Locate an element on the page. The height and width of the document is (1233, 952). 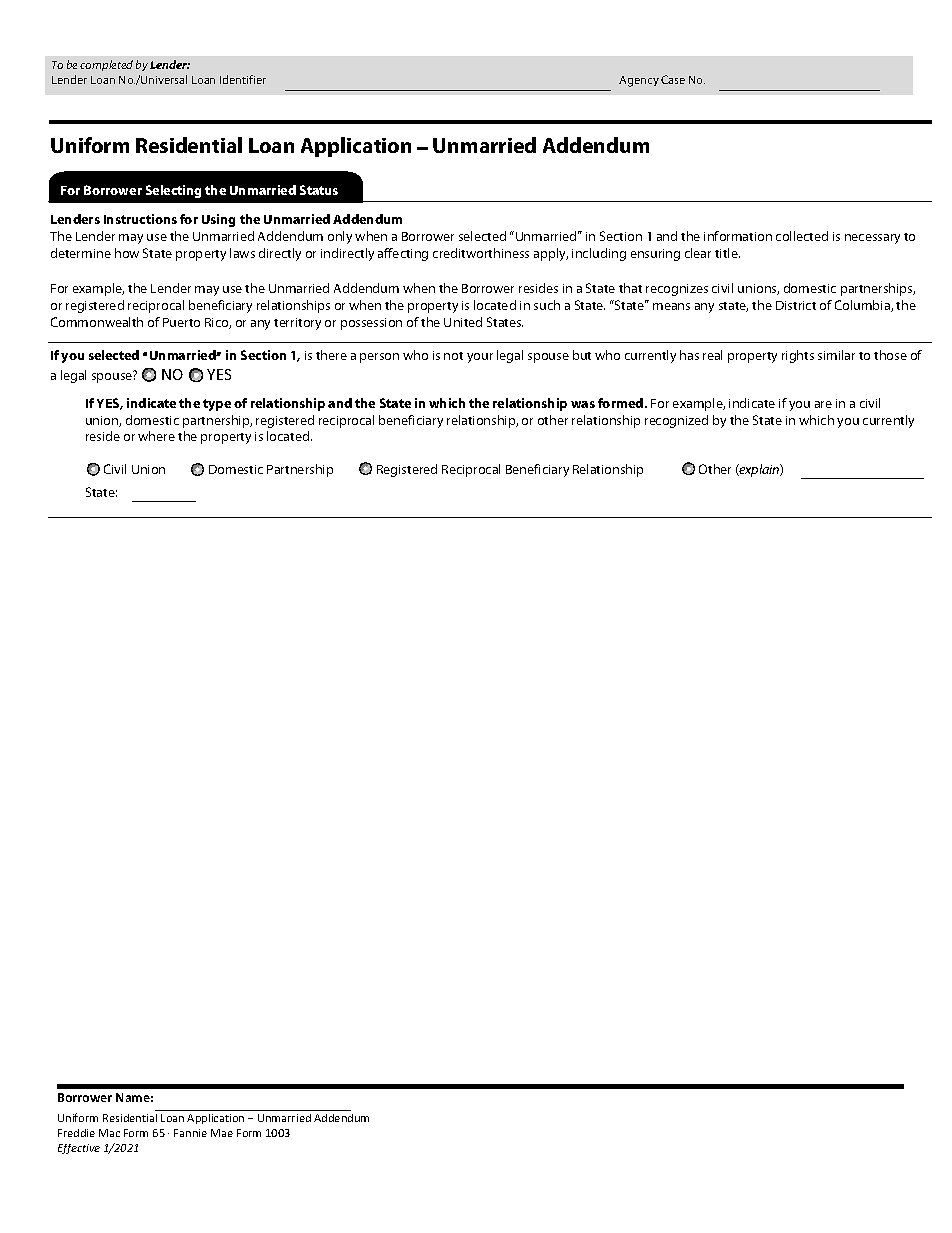
Case is located at coordinates (673, 79).
